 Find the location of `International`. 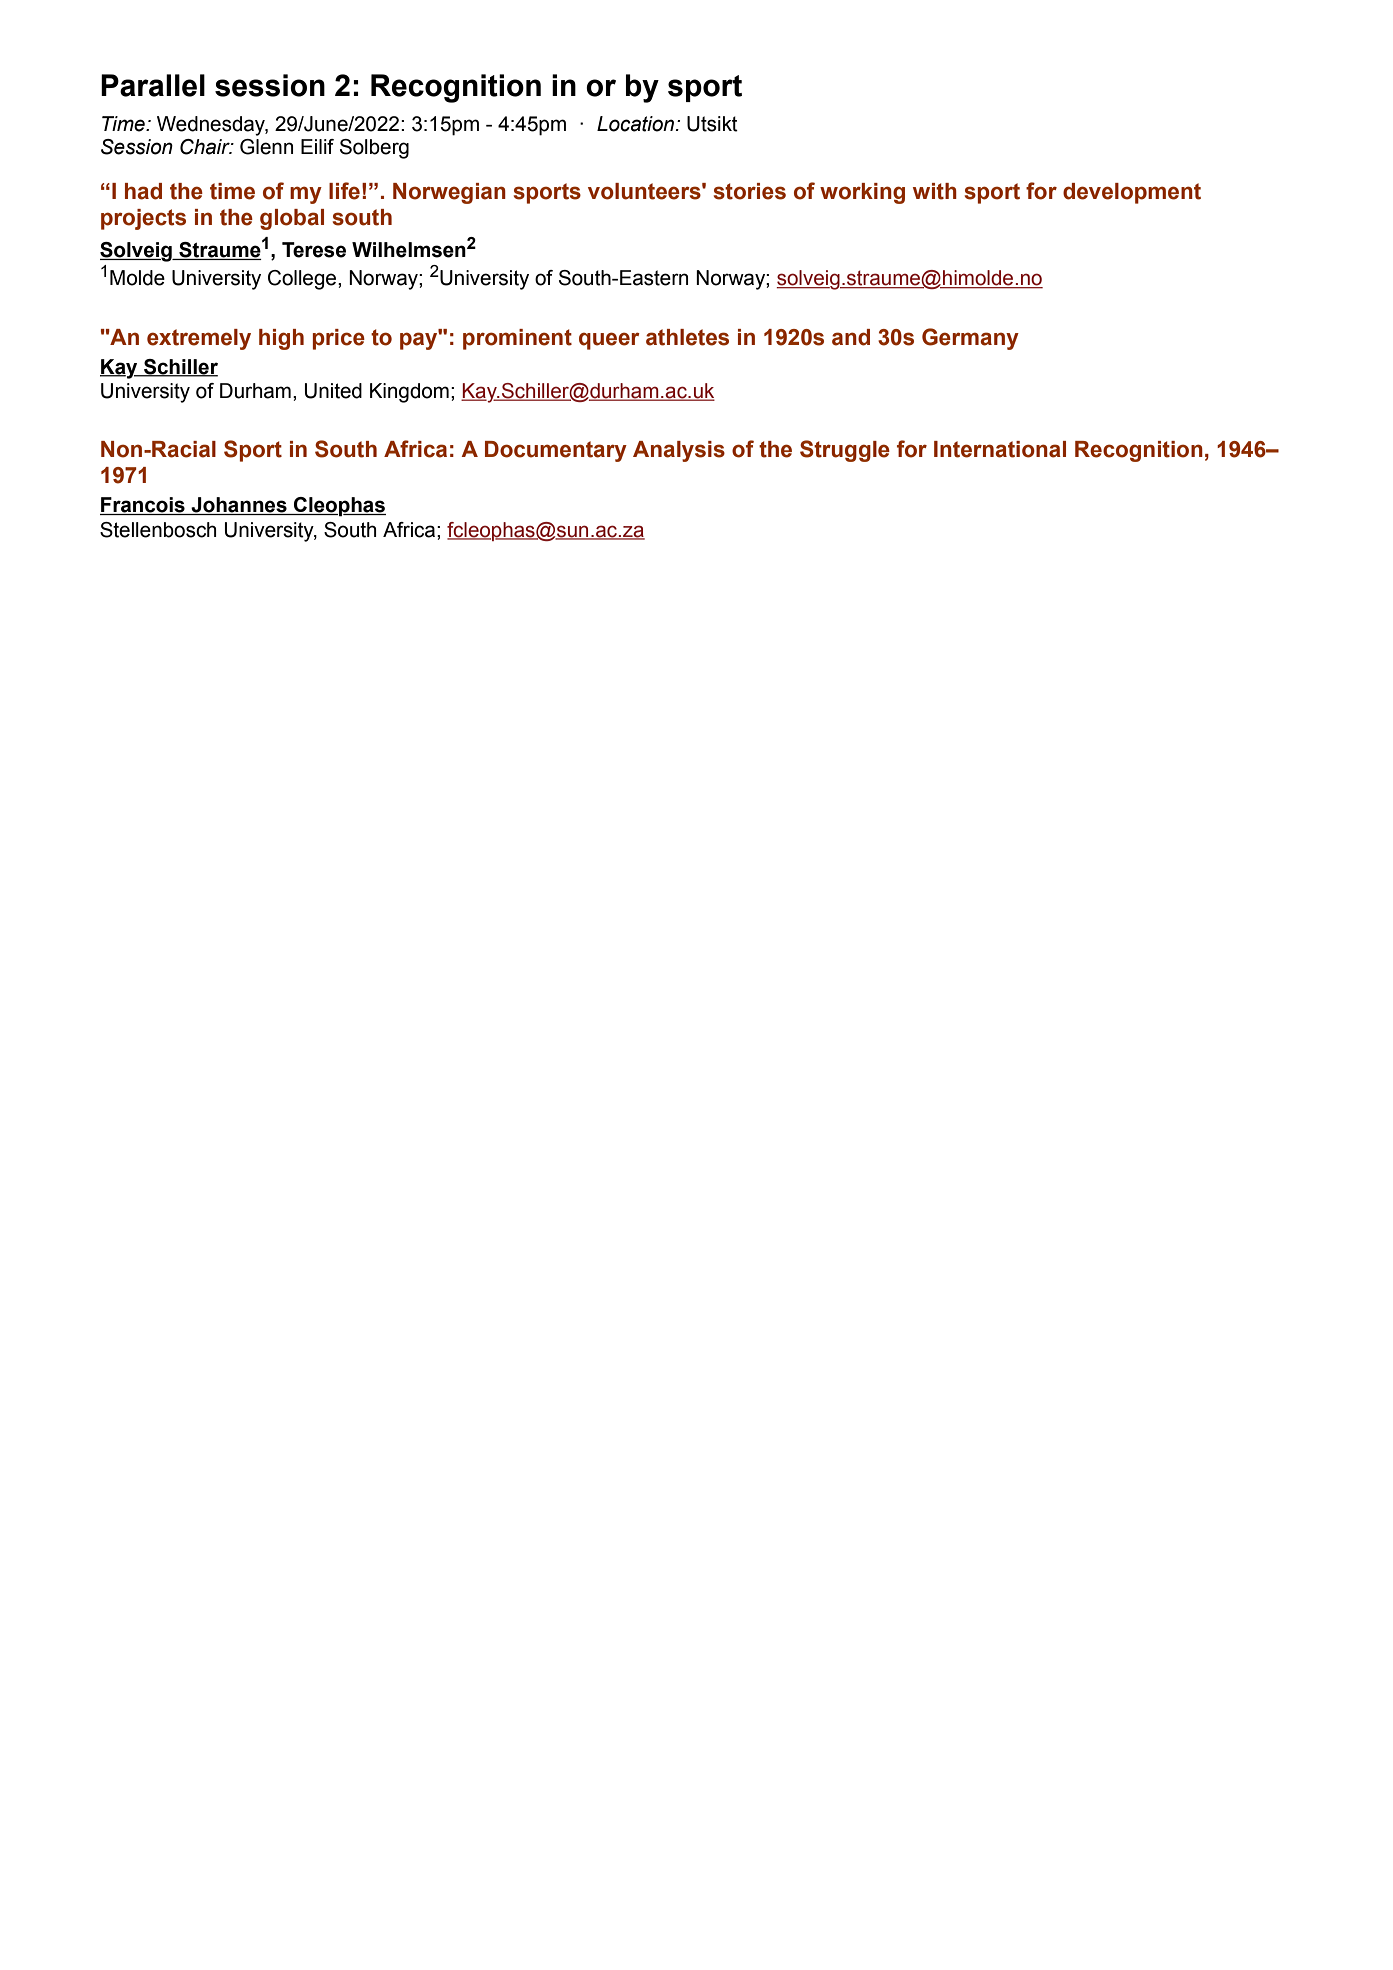

International is located at coordinates (1000, 449).
